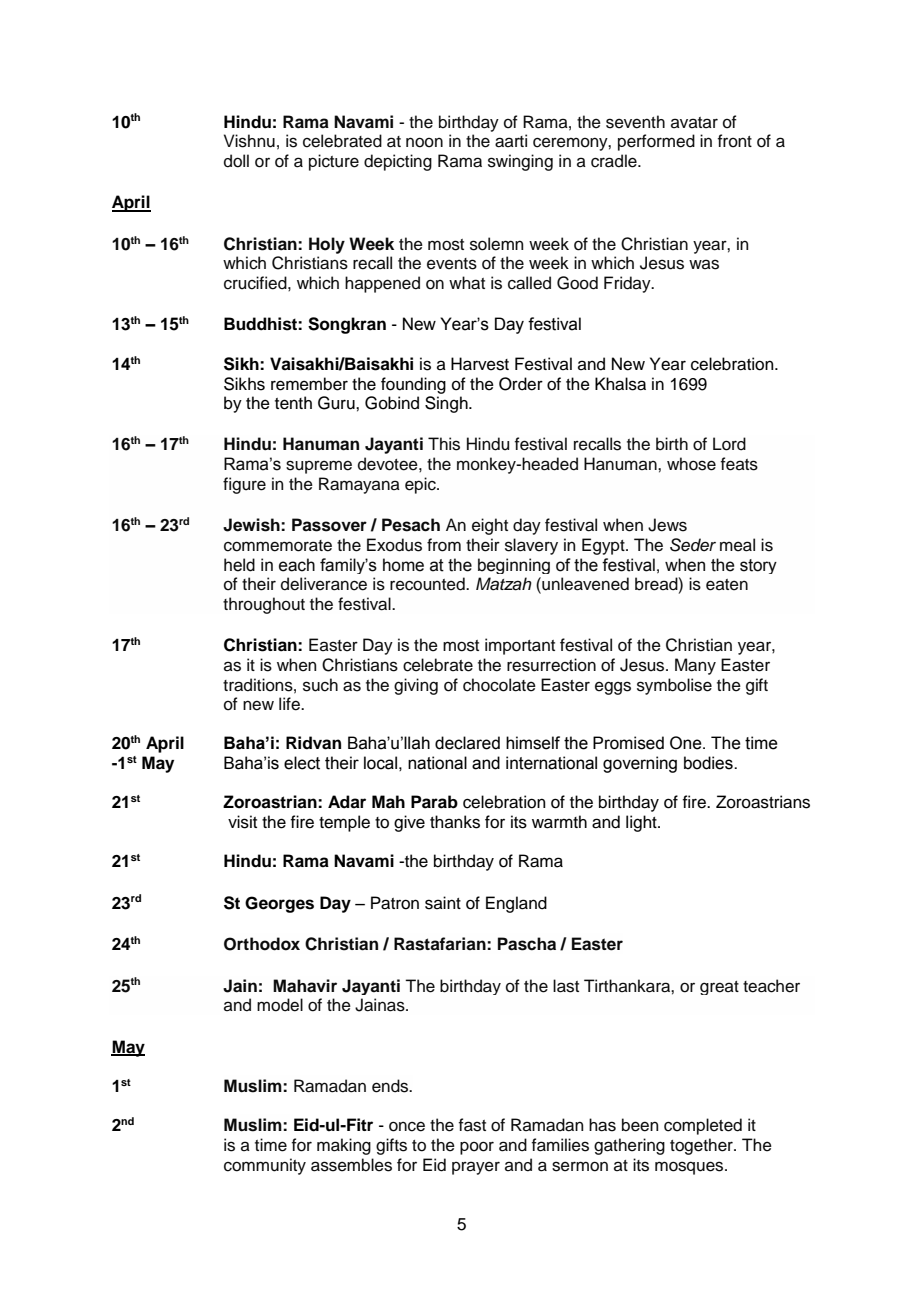  Describe the element at coordinates (642, 823) in the screenshot. I see `light` at that location.
